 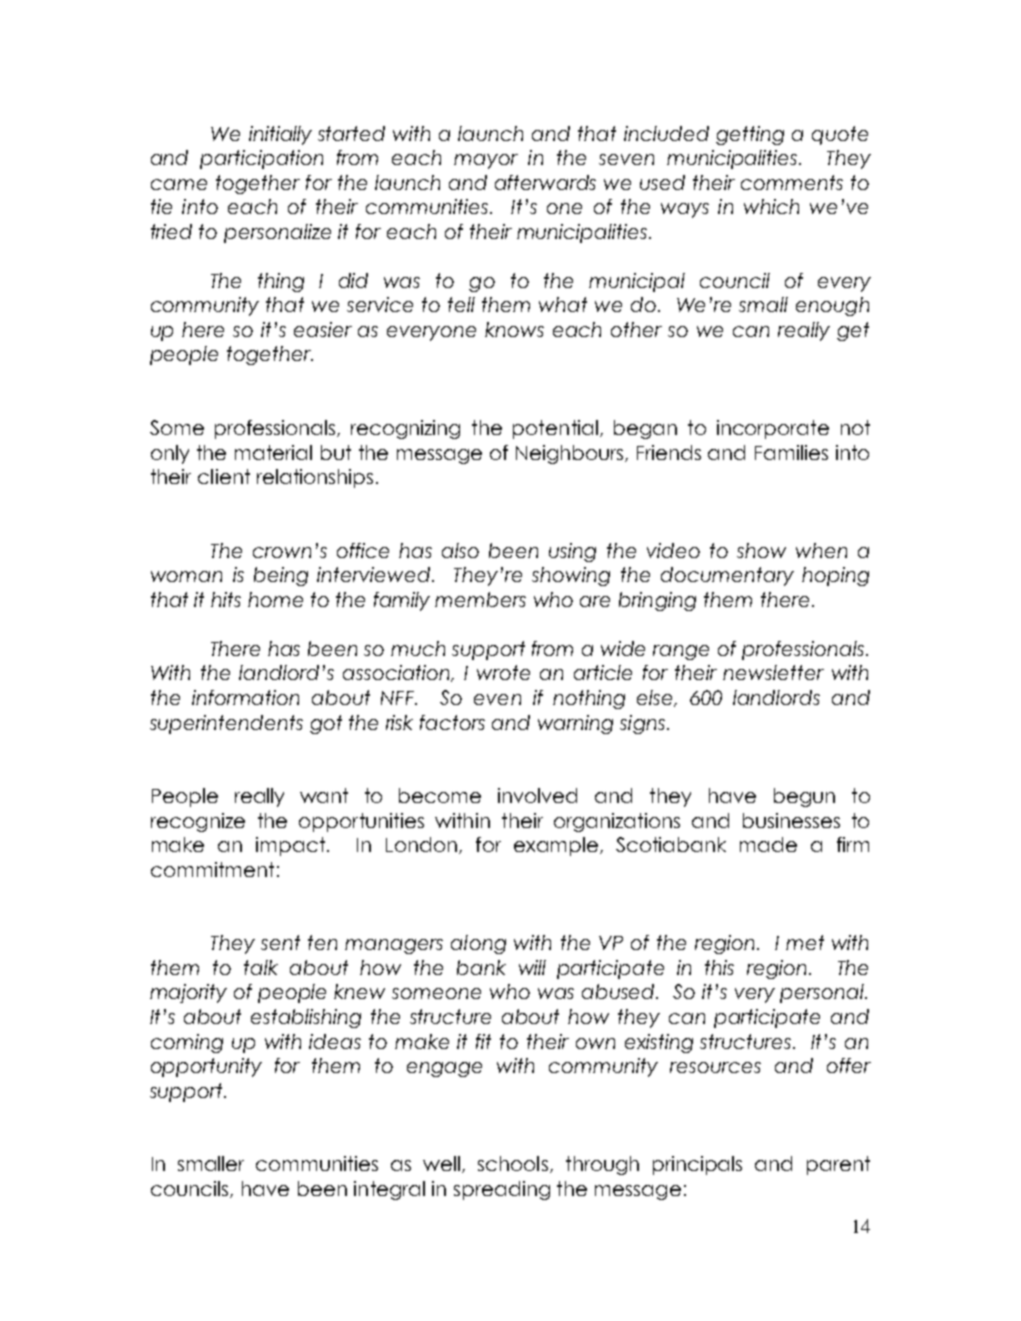 I want to click on participation, so click(x=261, y=159).
